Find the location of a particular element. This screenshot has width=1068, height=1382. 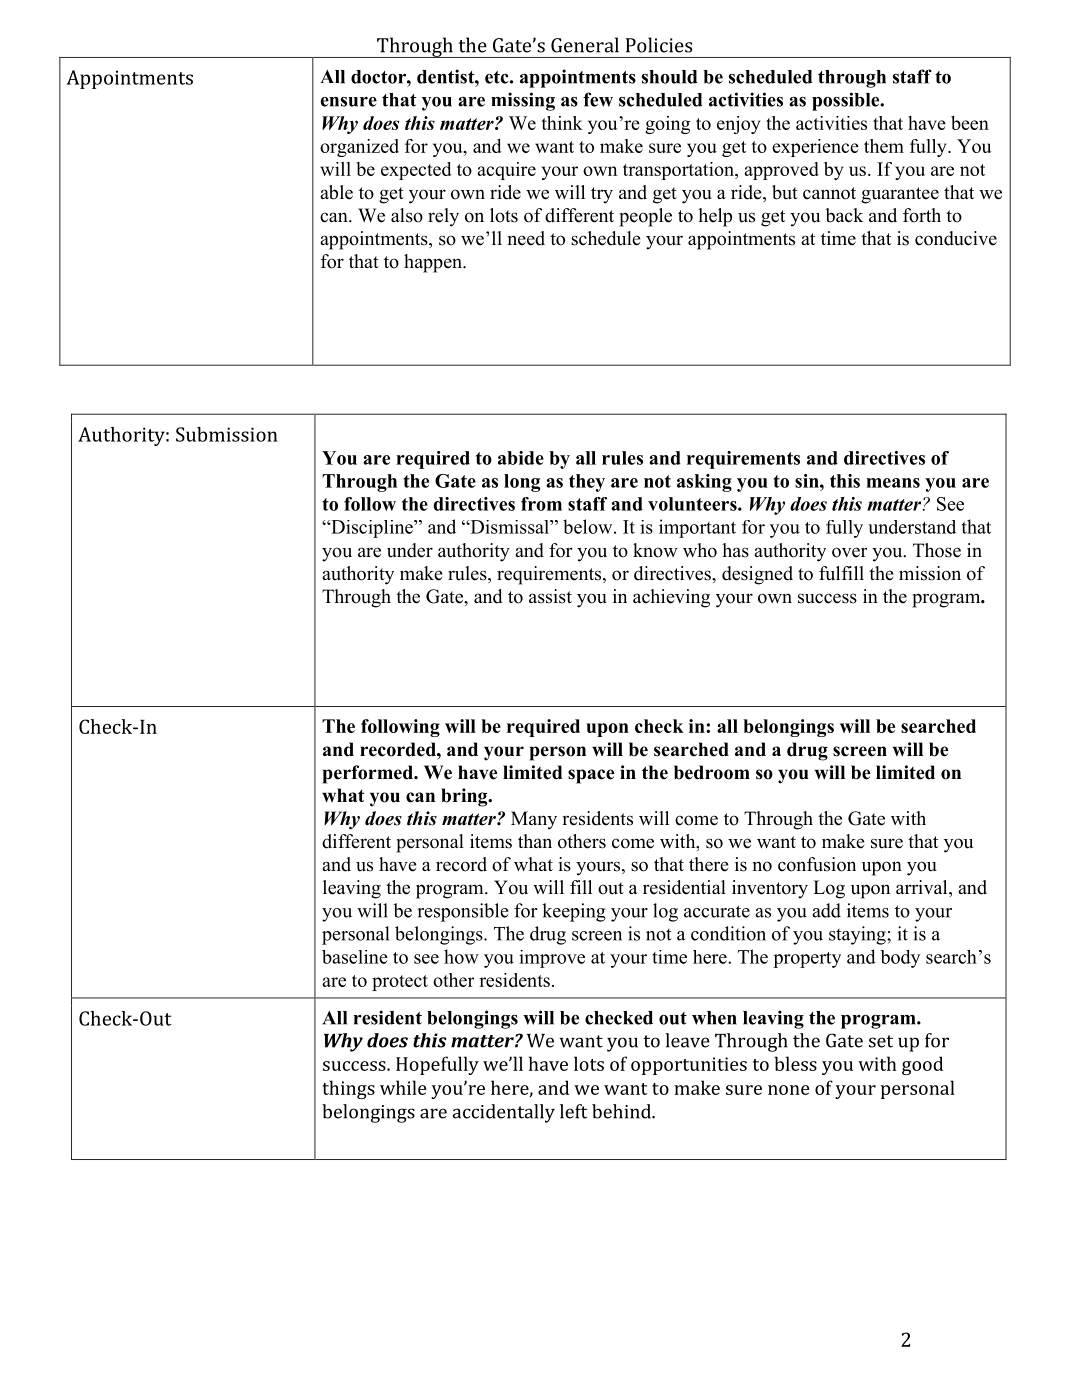

them is located at coordinates (884, 146).
